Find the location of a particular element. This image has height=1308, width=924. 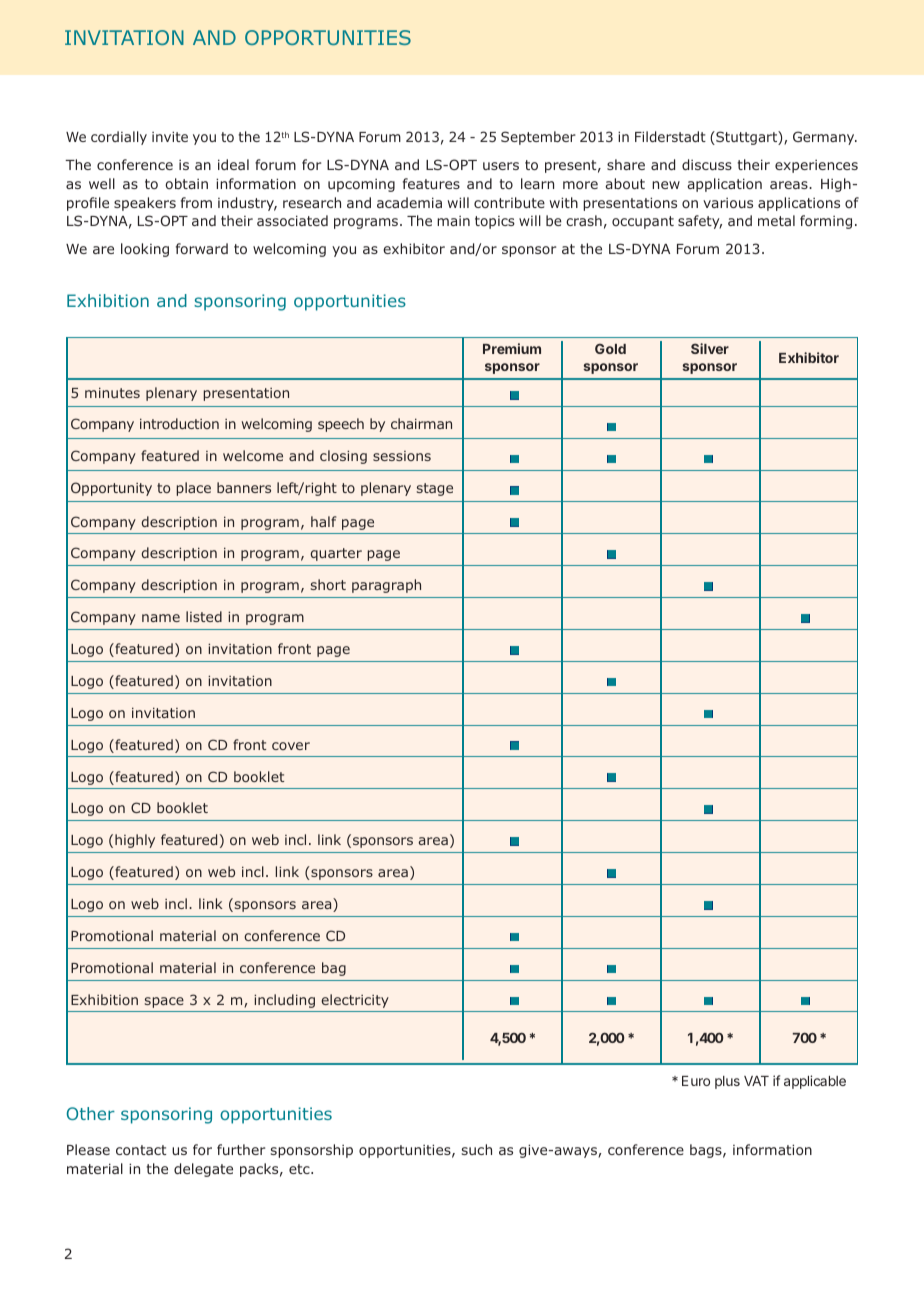

space is located at coordinates (164, 1002).
